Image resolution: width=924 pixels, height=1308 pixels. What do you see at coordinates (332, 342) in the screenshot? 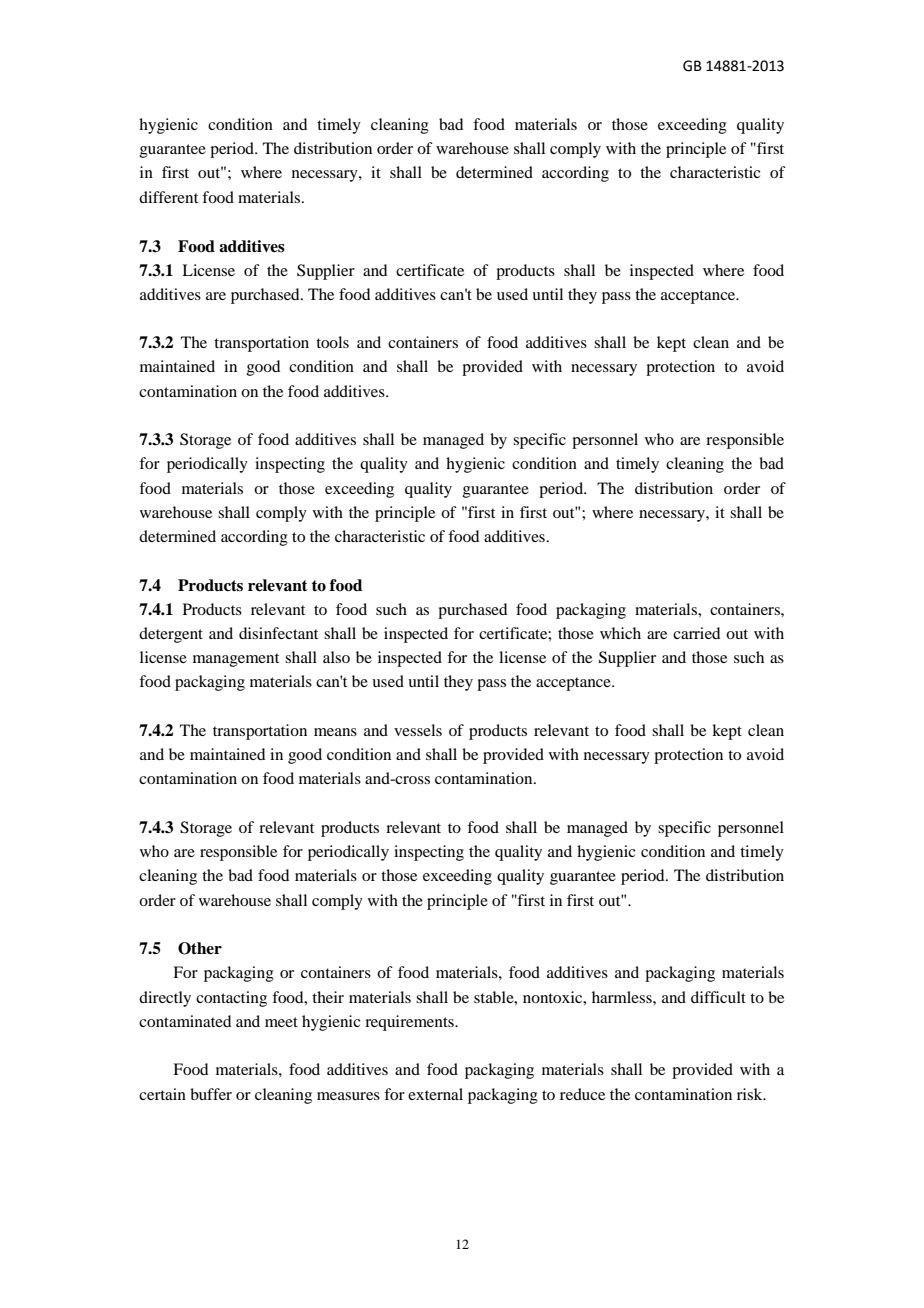
I see `tools` at bounding box center [332, 342].
